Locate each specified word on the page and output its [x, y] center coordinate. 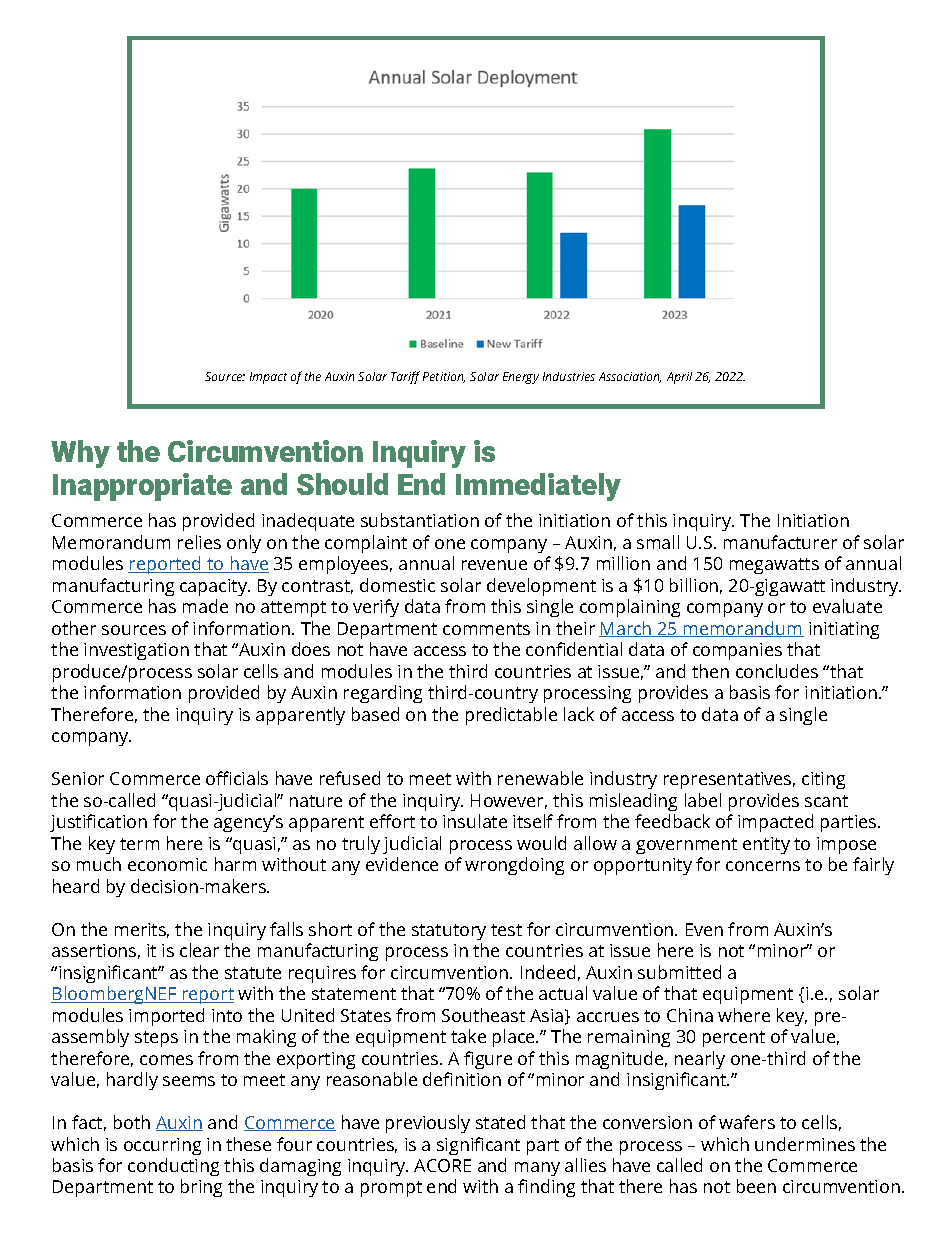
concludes [777, 671]
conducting [173, 1167]
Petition [444, 377]
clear [199, 950]
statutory [449, 932]
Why [80, 454]
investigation [136, 651]
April [679, 378]
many [537, 1169]
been [756, 1186]
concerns [763, 866]
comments [486, 629]
